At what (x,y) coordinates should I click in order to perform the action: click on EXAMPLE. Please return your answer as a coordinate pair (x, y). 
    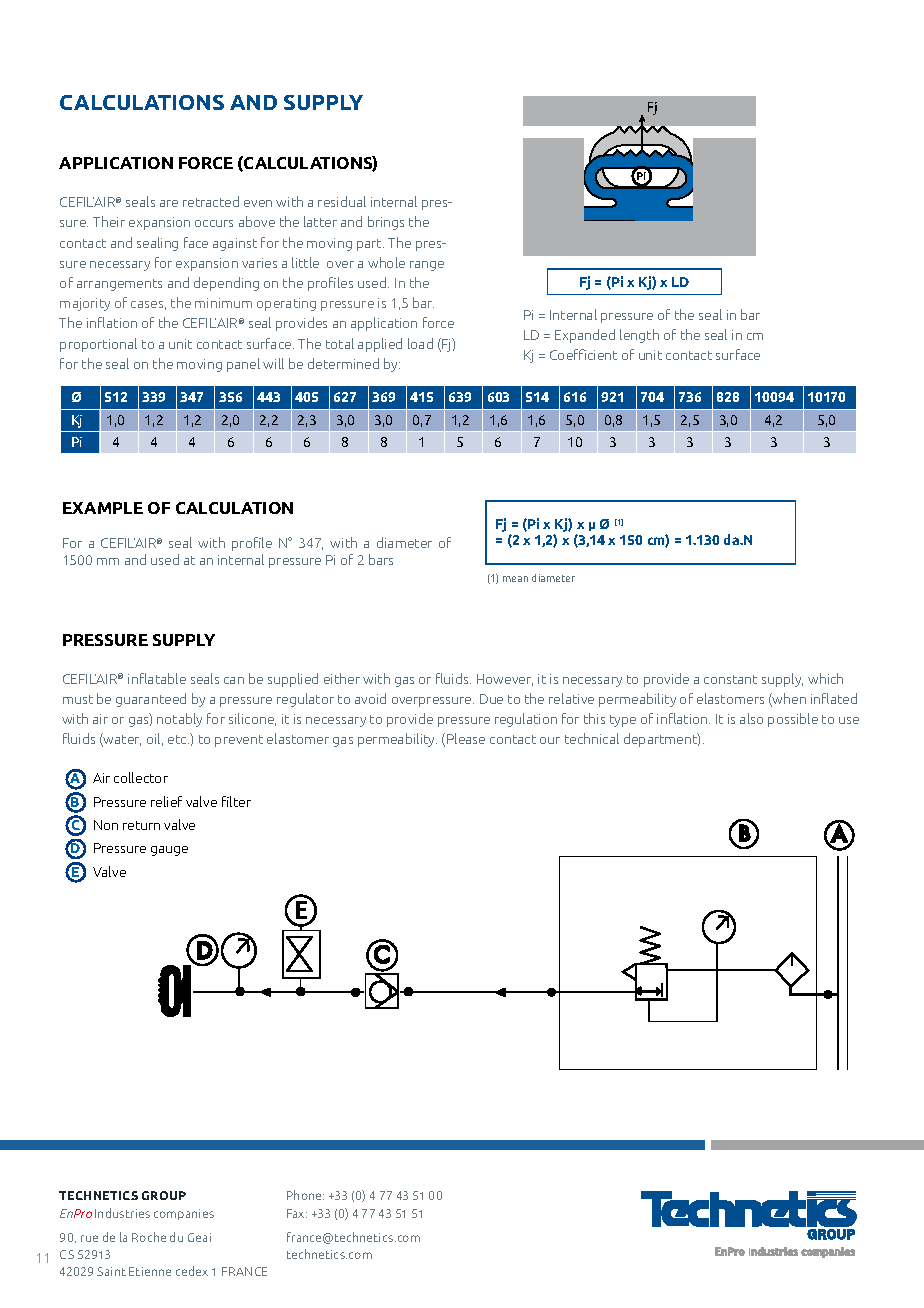
    Looking at the image, I should click on (103, 508).
